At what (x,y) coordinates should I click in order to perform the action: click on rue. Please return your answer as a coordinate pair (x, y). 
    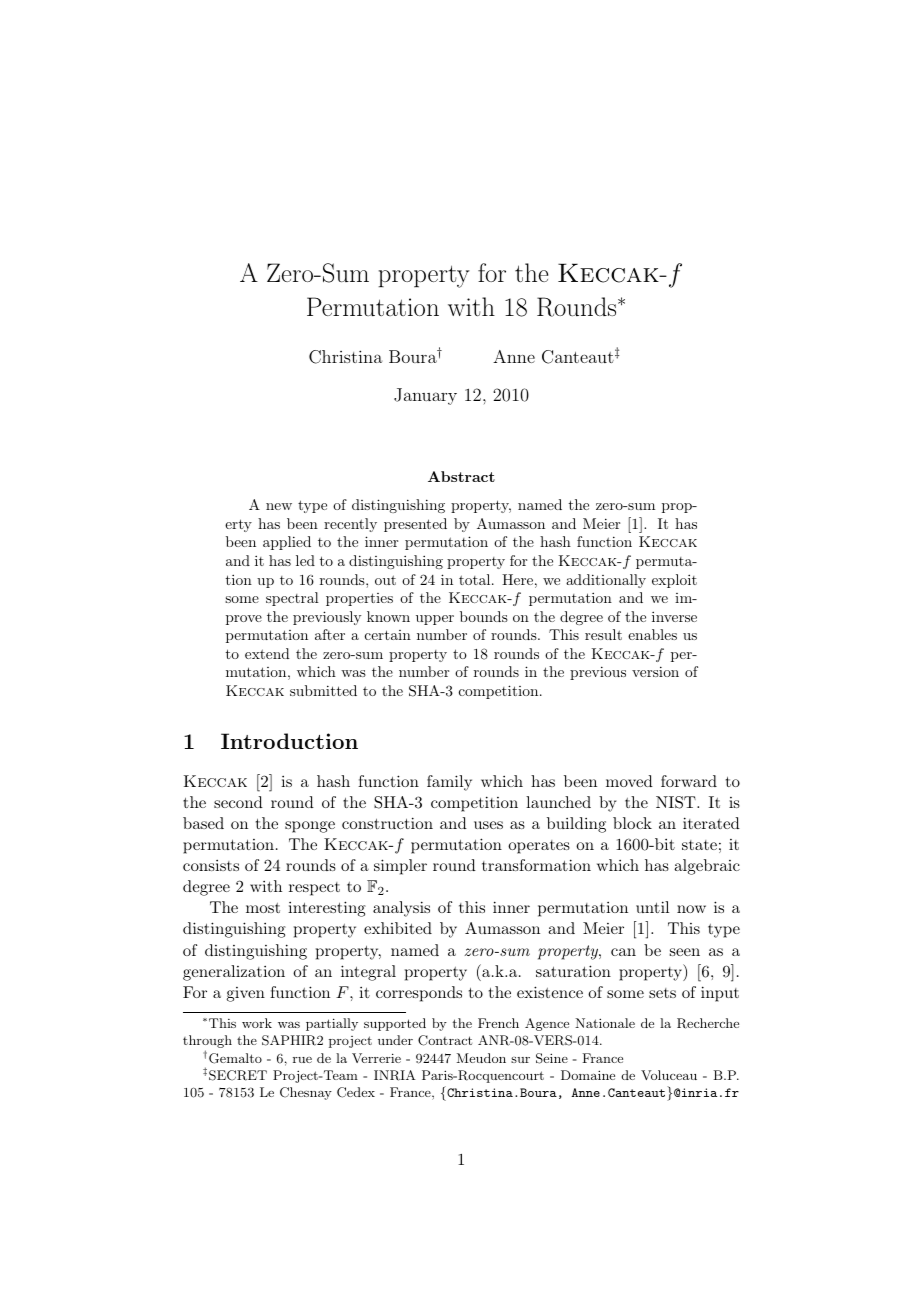
    Looking at the image, I should click on (302, 1060).
